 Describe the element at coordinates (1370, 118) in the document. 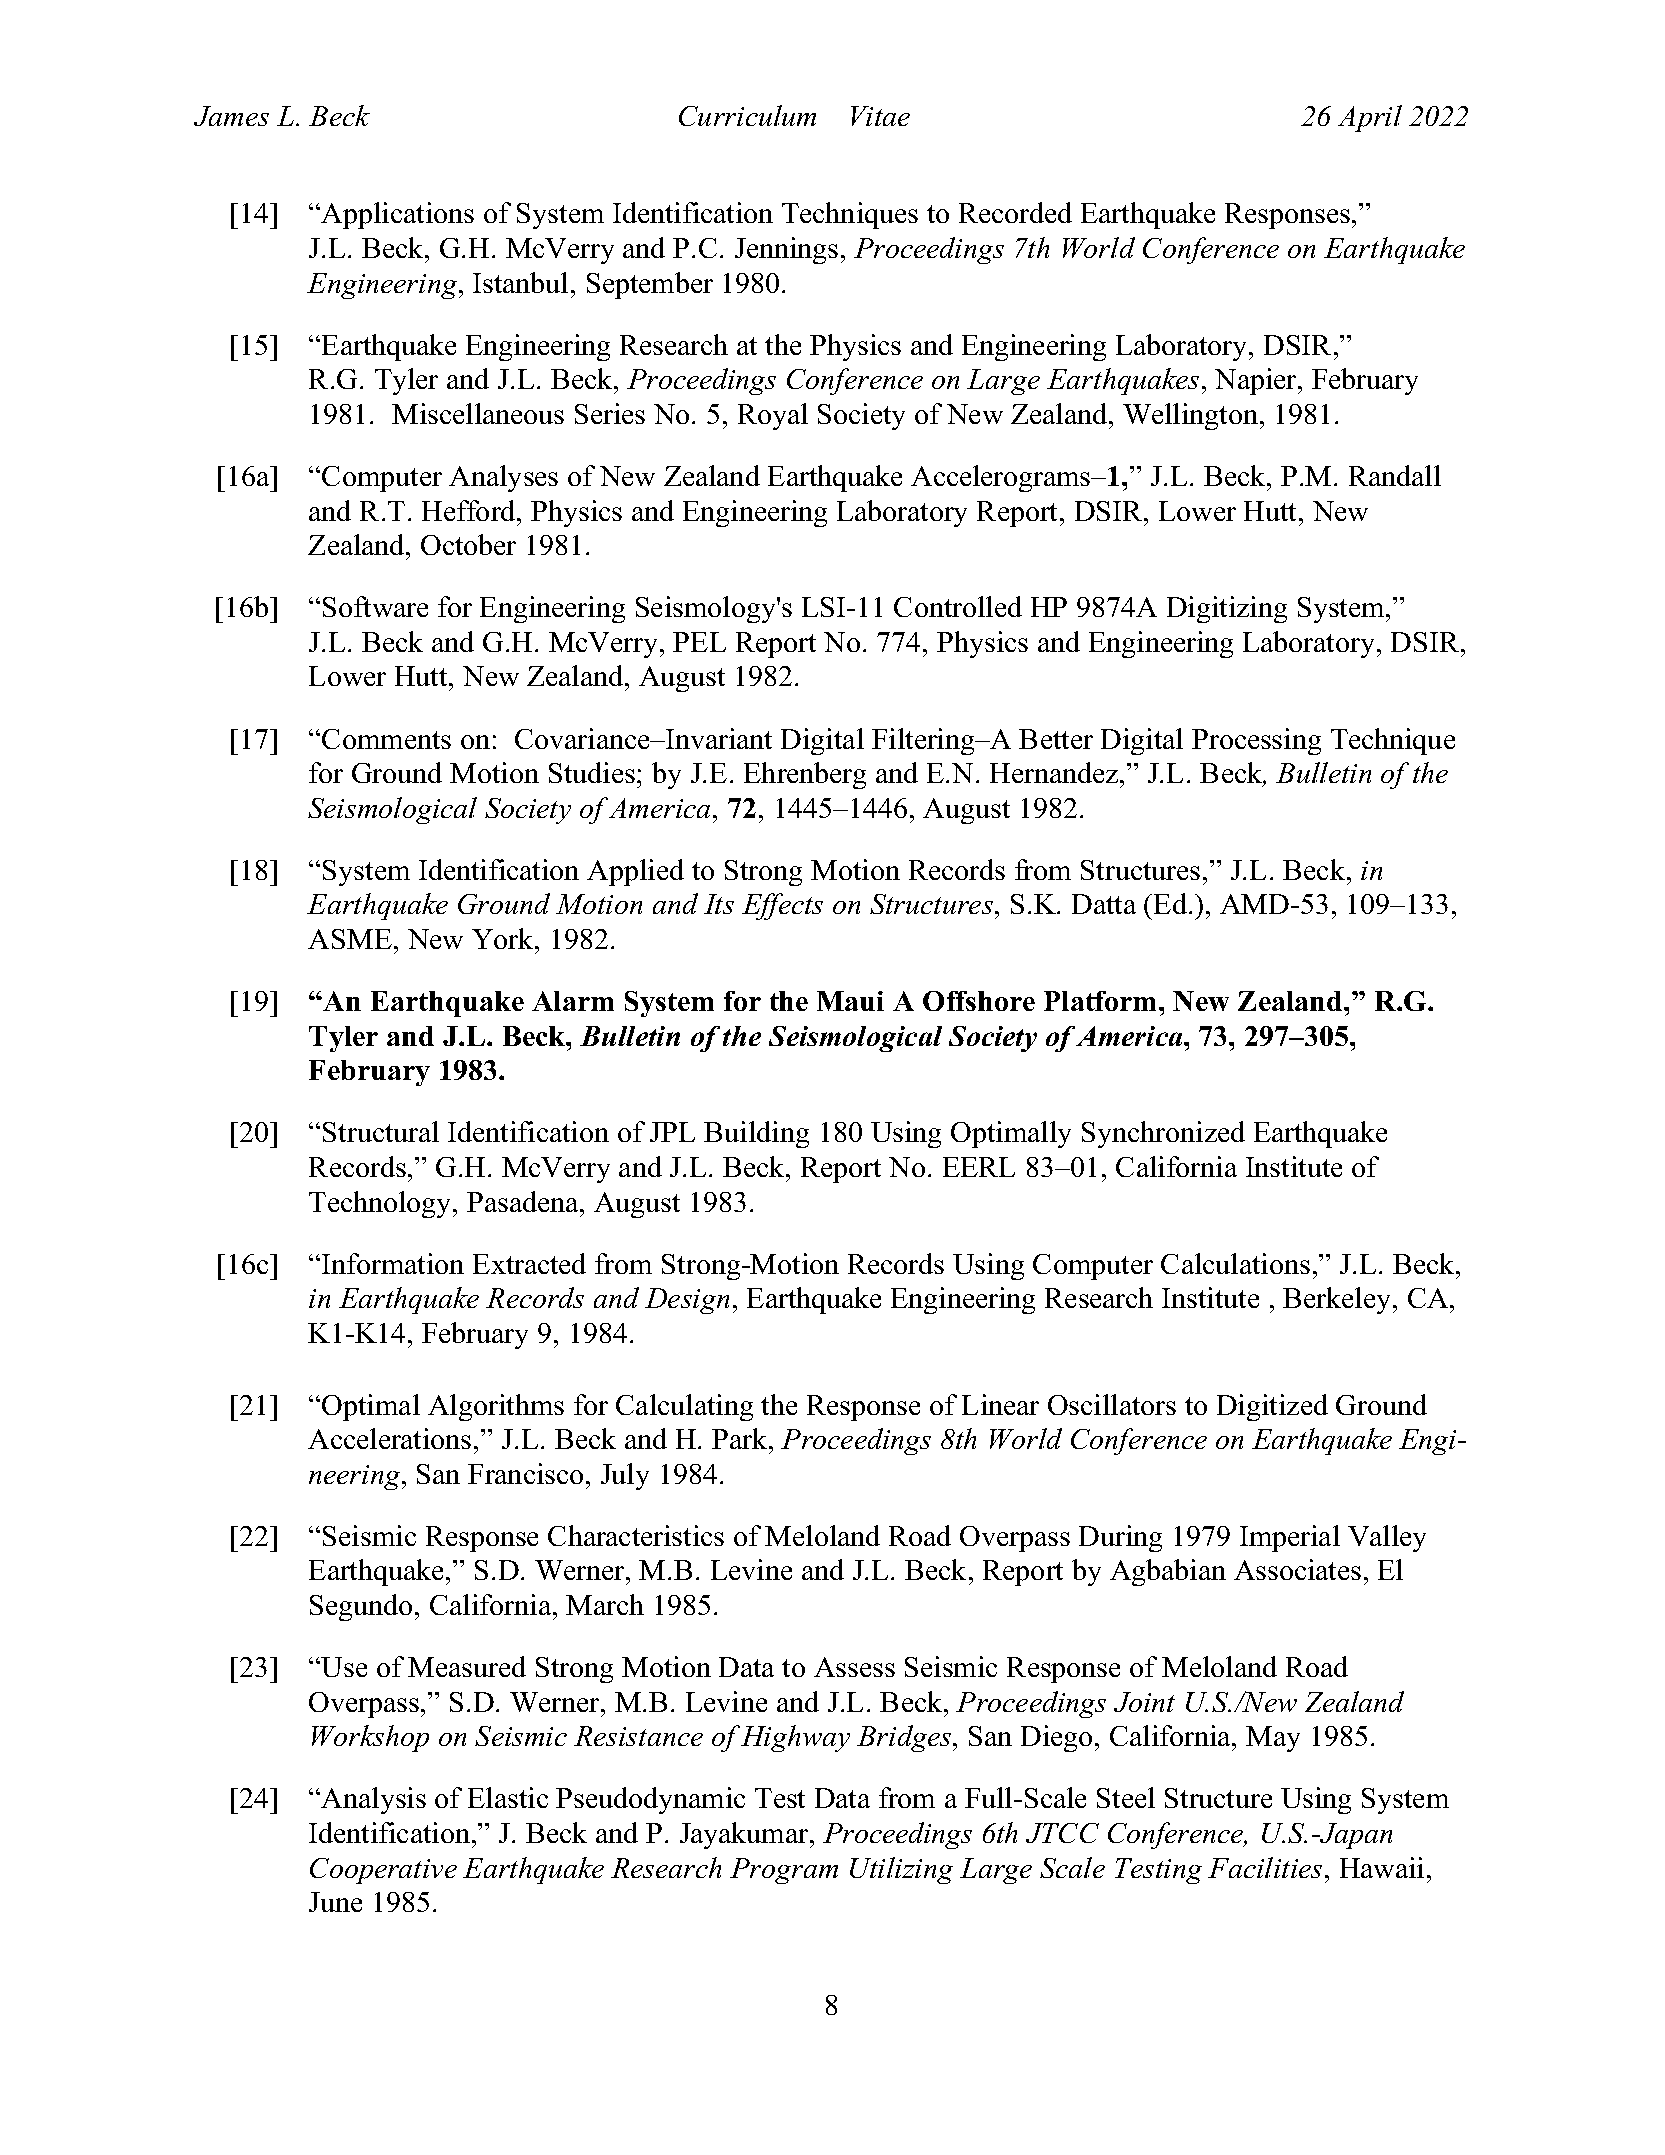

I see `April` at that location.
